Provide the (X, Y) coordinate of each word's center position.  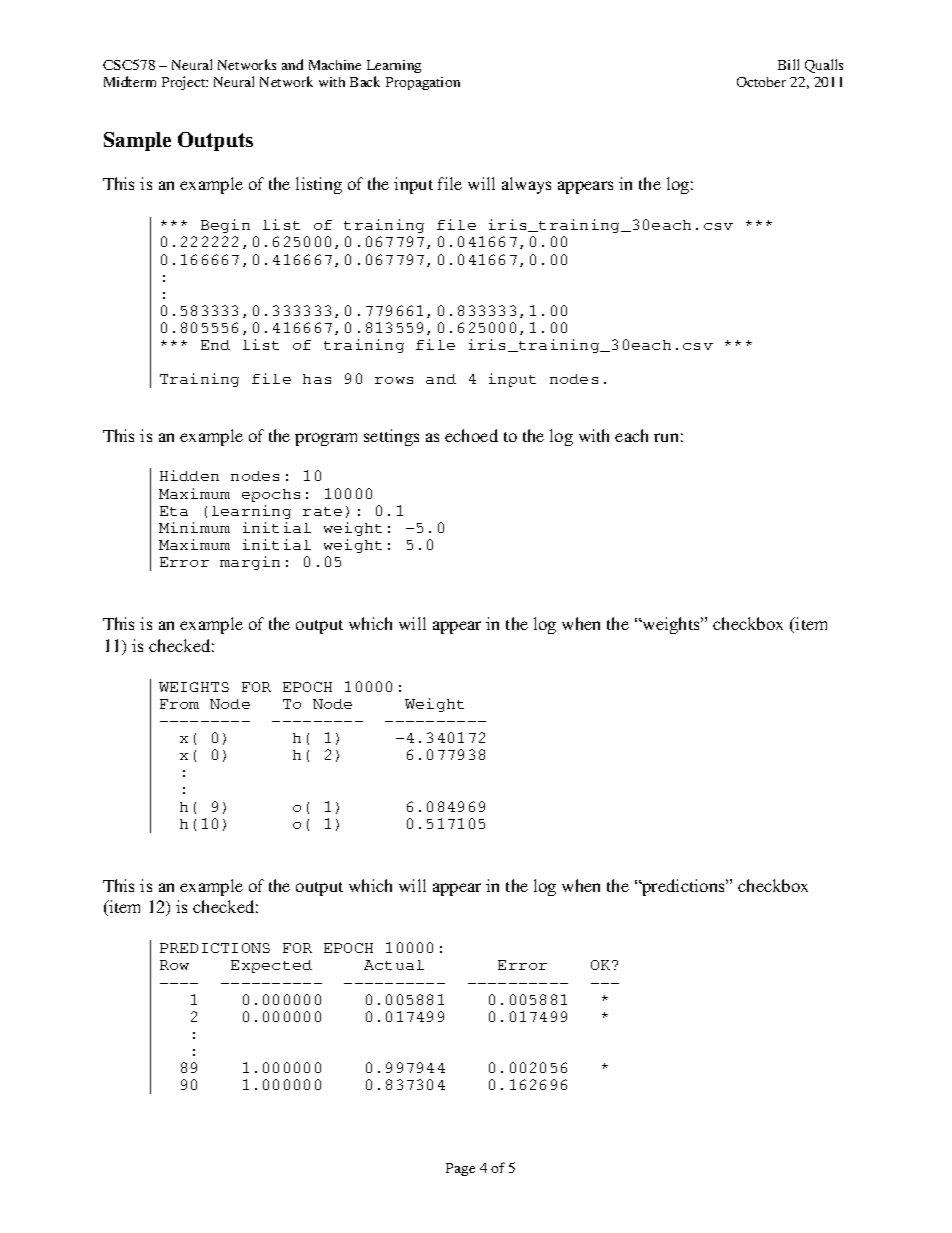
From (179, 704)
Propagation (423, 83)
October (761, 82)
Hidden (189, 475)
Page (460, 1169)
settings (391, 437)
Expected (271, 966)
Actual (394, 965)
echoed (471, 435)
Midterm (130, 81)
